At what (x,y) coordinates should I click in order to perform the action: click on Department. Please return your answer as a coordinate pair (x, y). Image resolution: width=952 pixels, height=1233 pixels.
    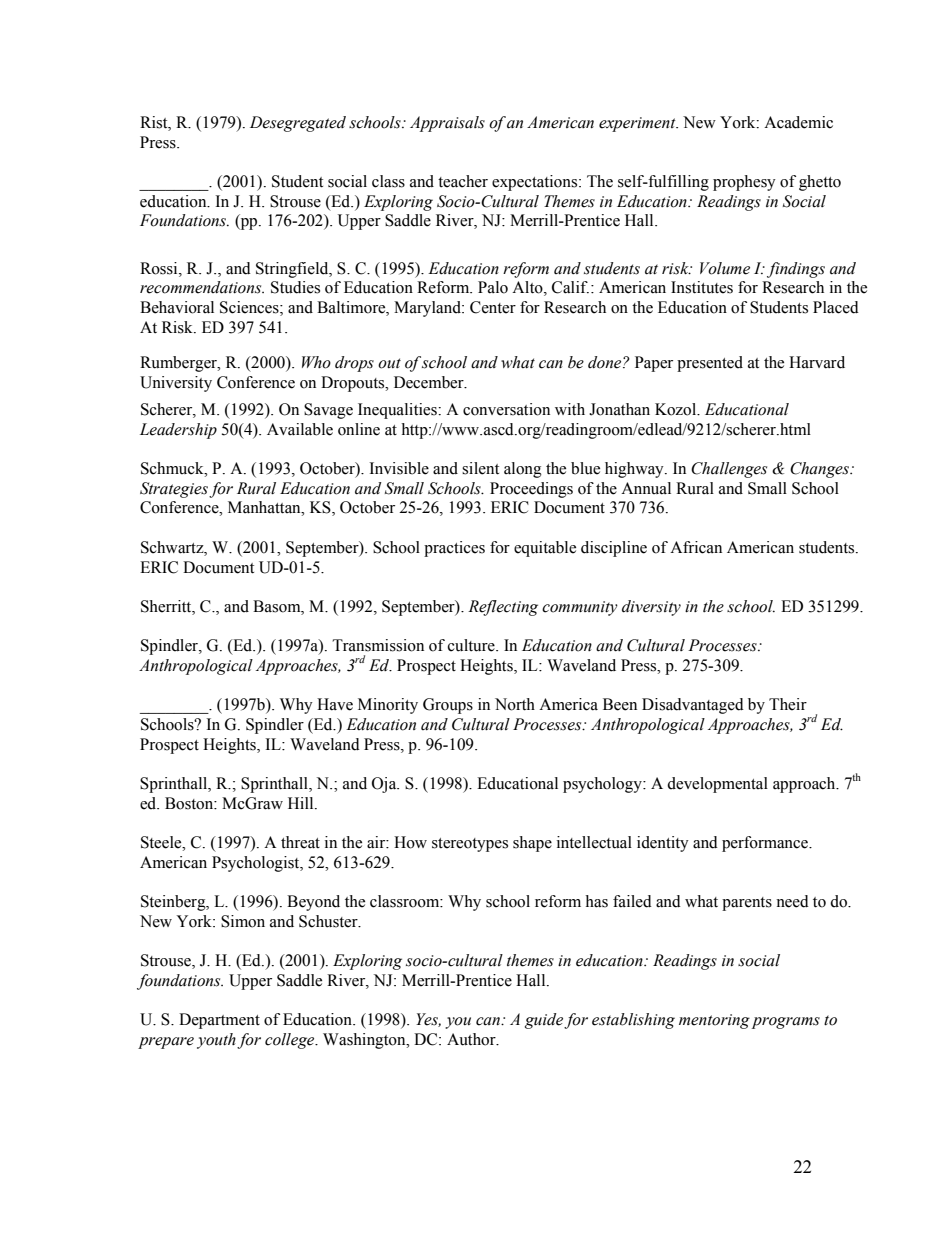
    Looking at the image, I should click on (219, 1021).
